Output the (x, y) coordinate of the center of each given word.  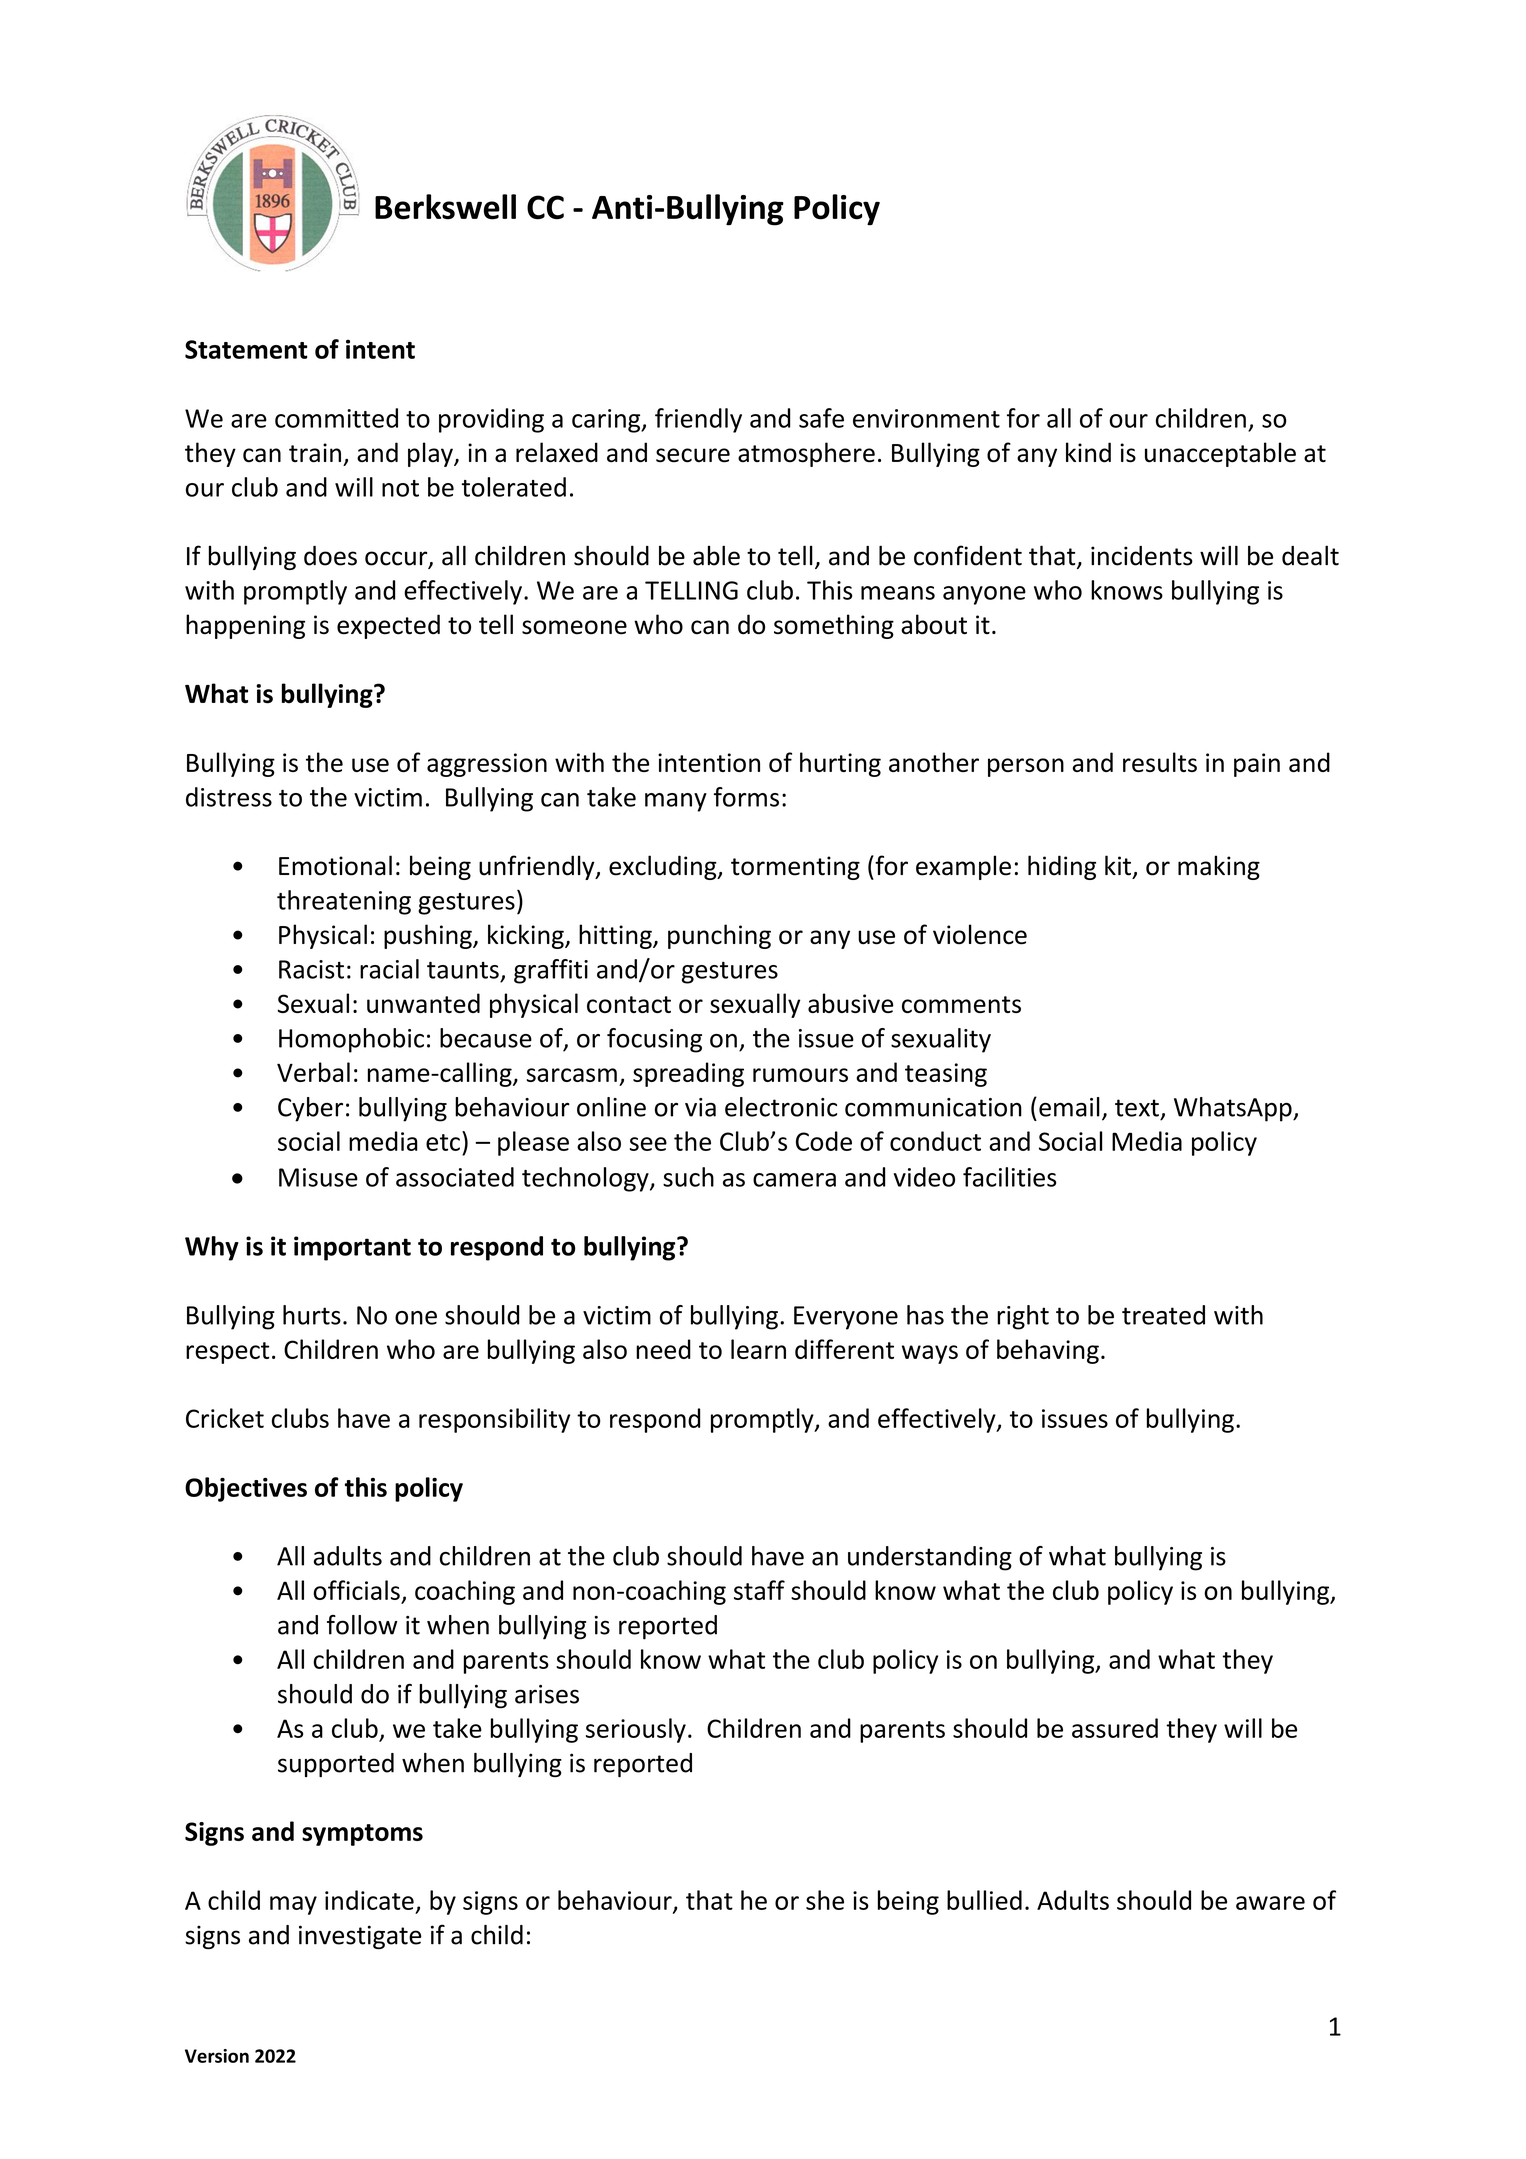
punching (719, 936)
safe (821, 418)
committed (336, 418)
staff (759, 1590)
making (1219, 867)
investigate (360, 1937)
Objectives (246, 1489)
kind (1088, 452)
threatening (344, 902)
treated (1163, 1315)
